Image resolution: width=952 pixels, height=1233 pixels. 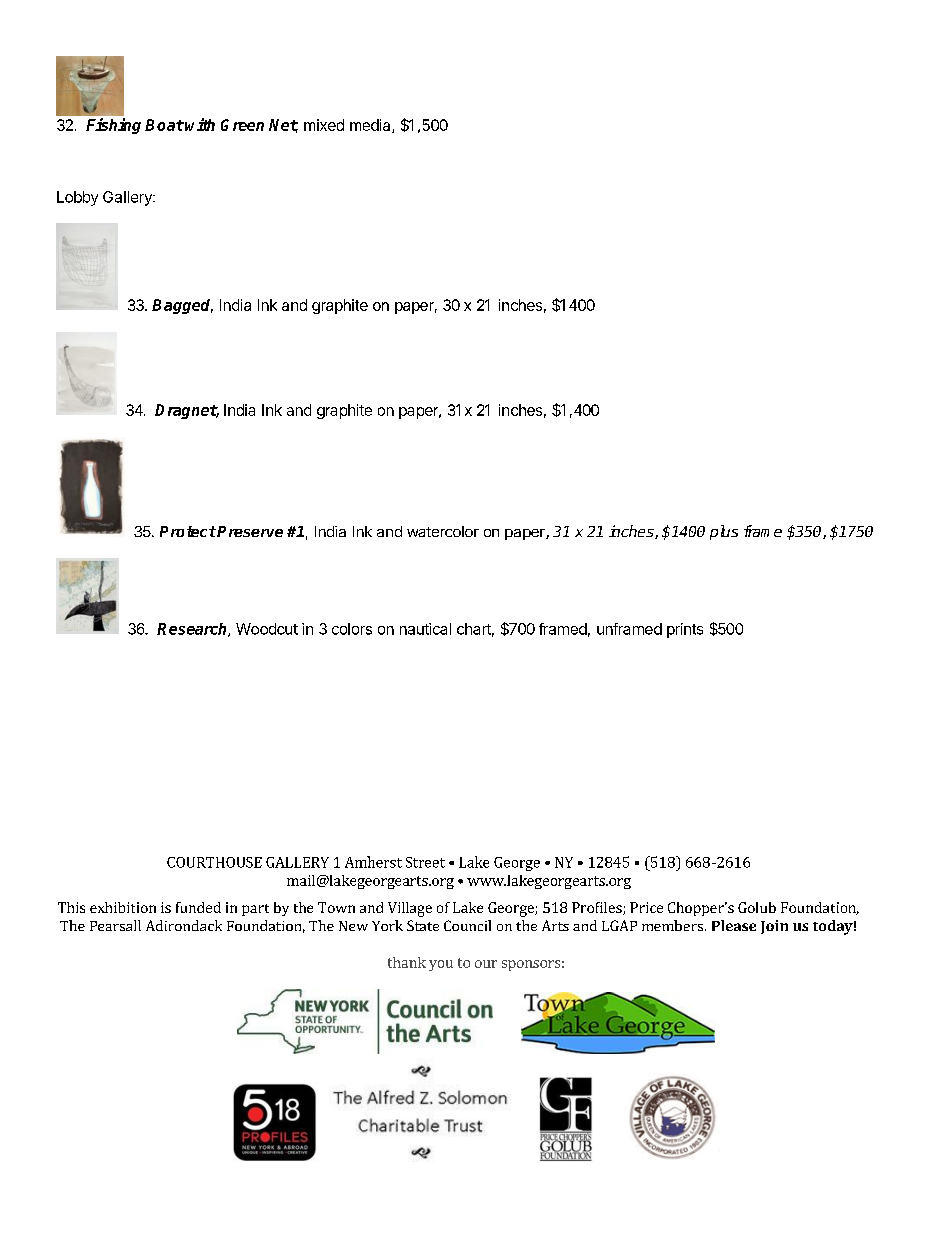 What do you see at coordinates (324, 125) in the page?
I see `mixed` at bounding box center [324, 125].
